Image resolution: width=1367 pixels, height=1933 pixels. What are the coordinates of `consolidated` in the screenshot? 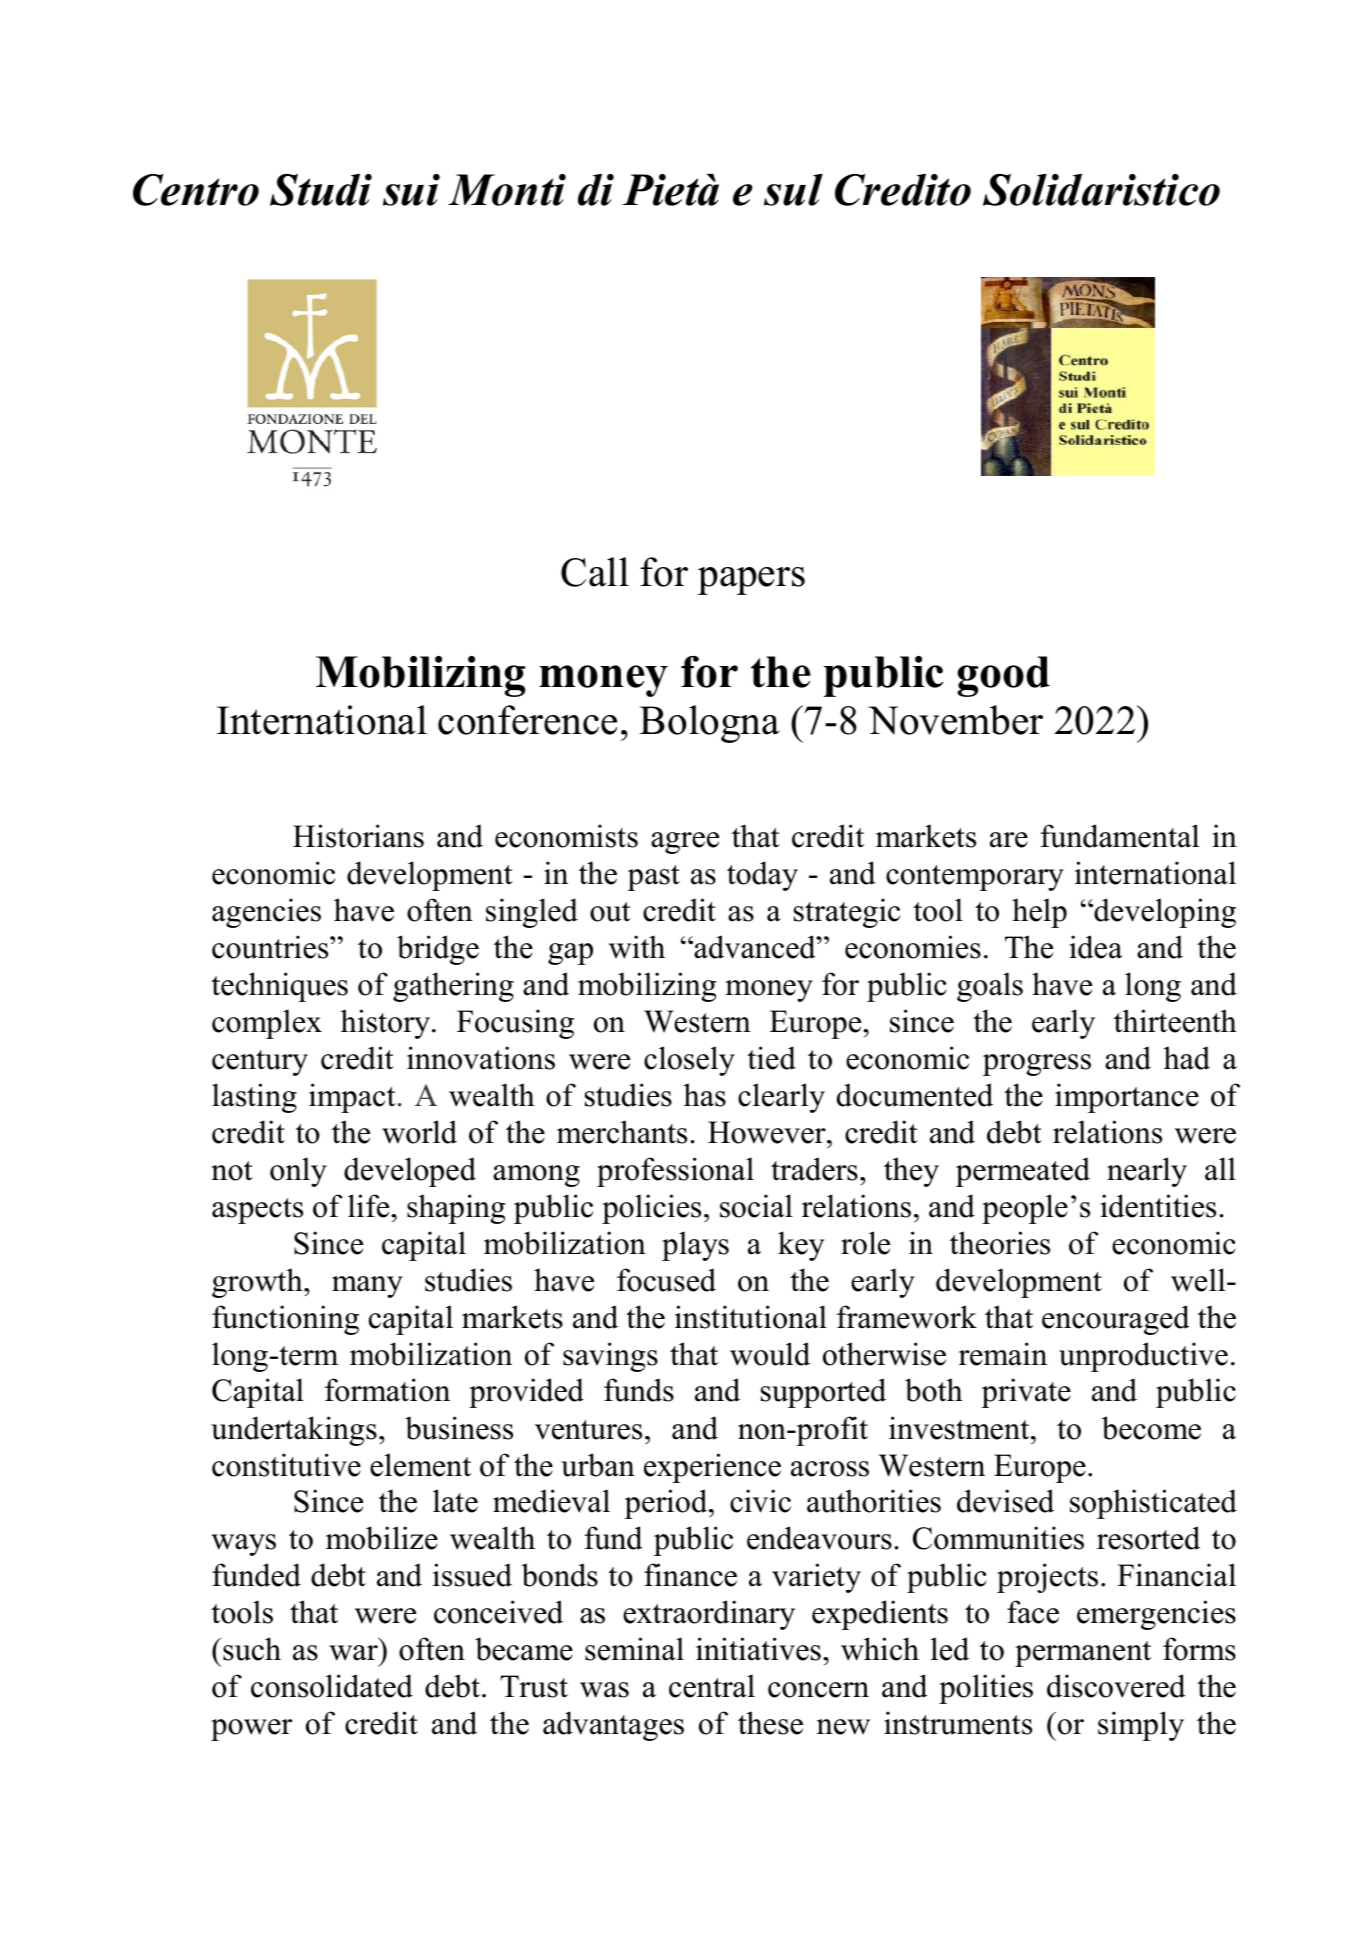 It's located at (332, 1686).
